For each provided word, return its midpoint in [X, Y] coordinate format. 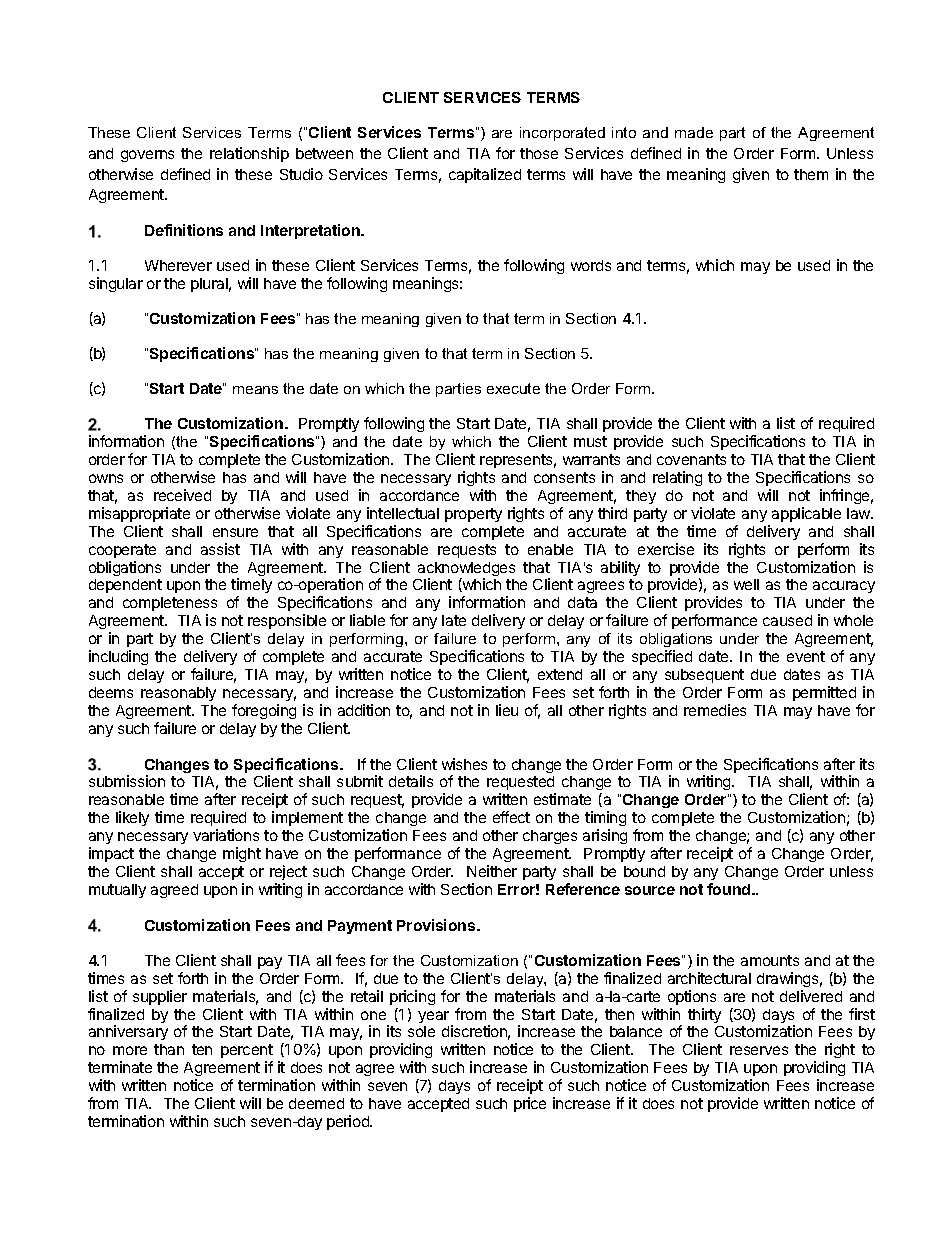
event [806, 656]
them [811, 174]
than [169, 1049]
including [118, 657]
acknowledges [466, 570]
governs [147, 156]
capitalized [485, 175]
